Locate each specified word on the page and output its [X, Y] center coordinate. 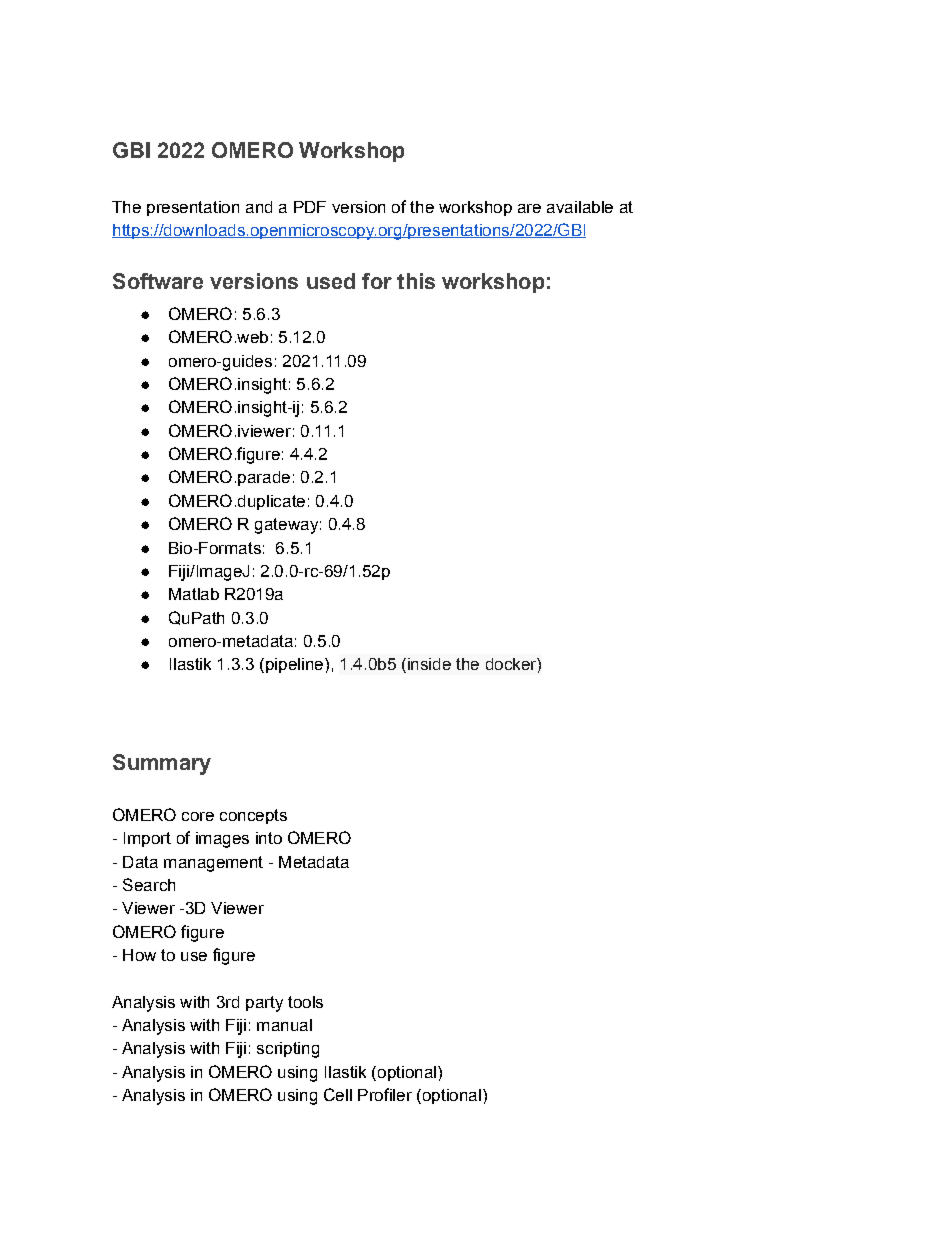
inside [428, 665]
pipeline [296, 665]
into [269, 838]
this [416, 281]
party [264, 1004]
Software [158, 281]
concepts [253, 816]
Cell [338, 1094]
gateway [286, 526]
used [331, 281]
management [213, 864]
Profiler [385, 1094]
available [580, 207]
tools [305, 1002]
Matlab [194, 594]
